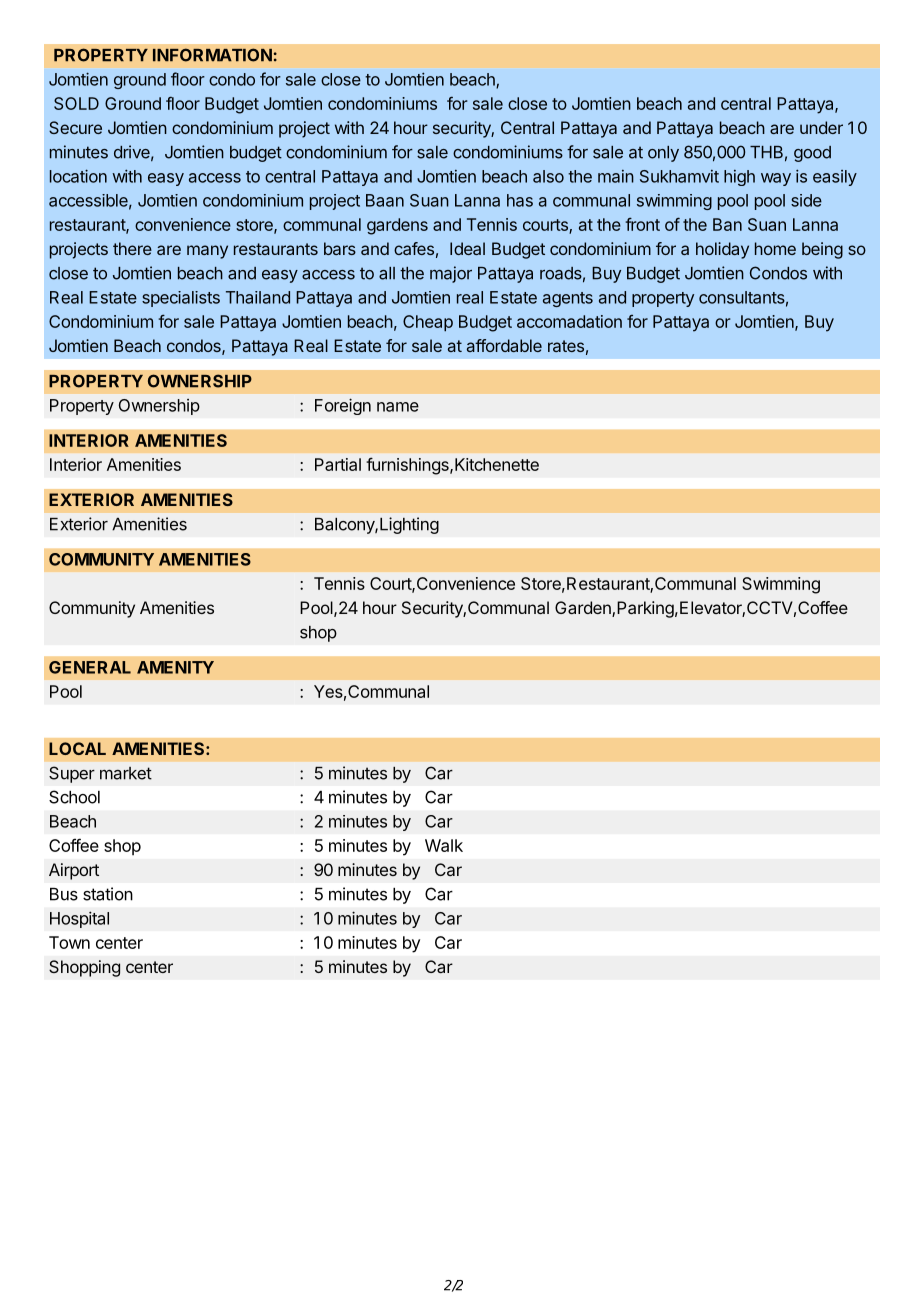 Image resolution: width=924 pixels, height=1308 pixels. I want to click on station, so click(108, 894).
